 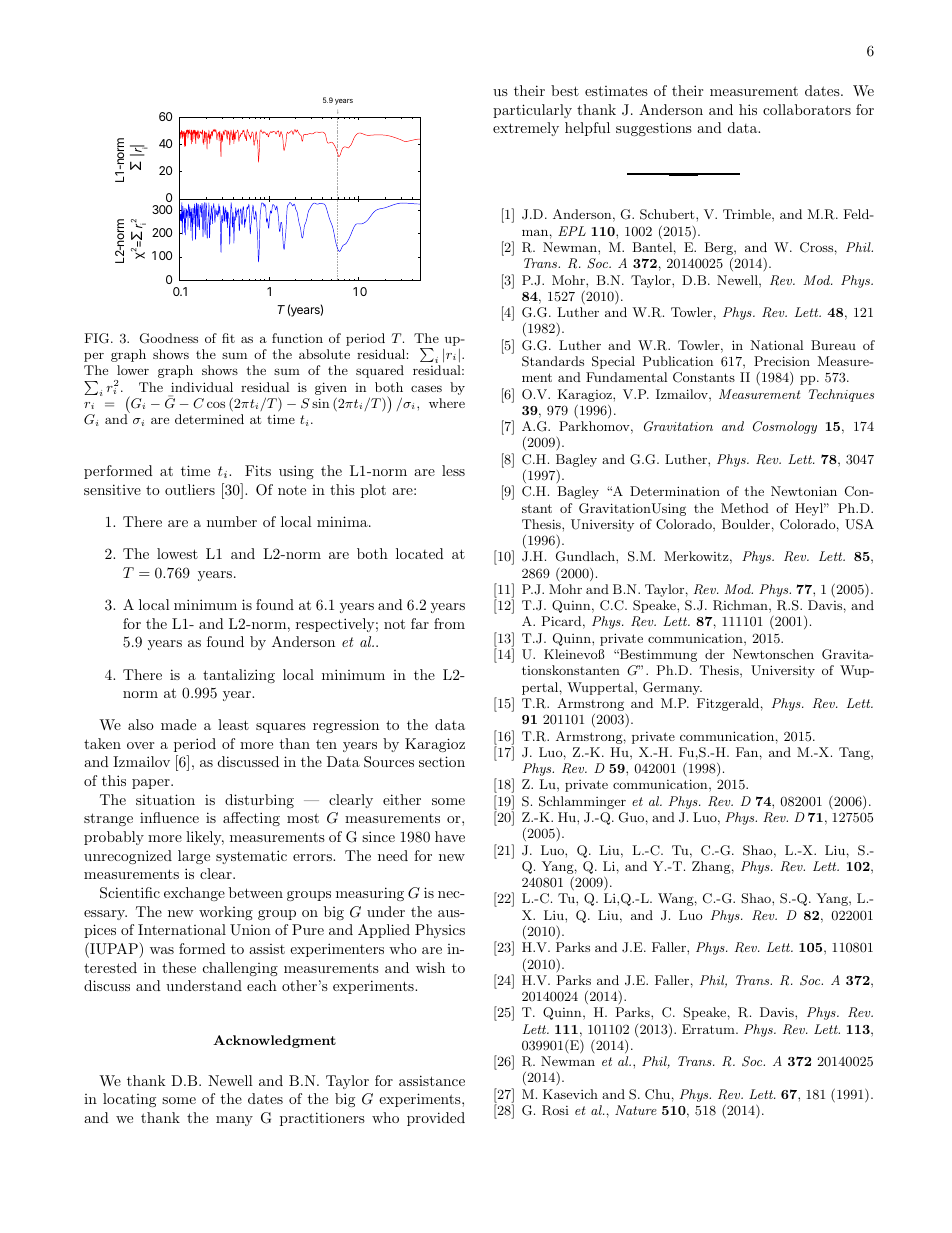 What do you see at coordinates (526, 129) in the page?
I see `extremely` at bounding box center [526, 129].
